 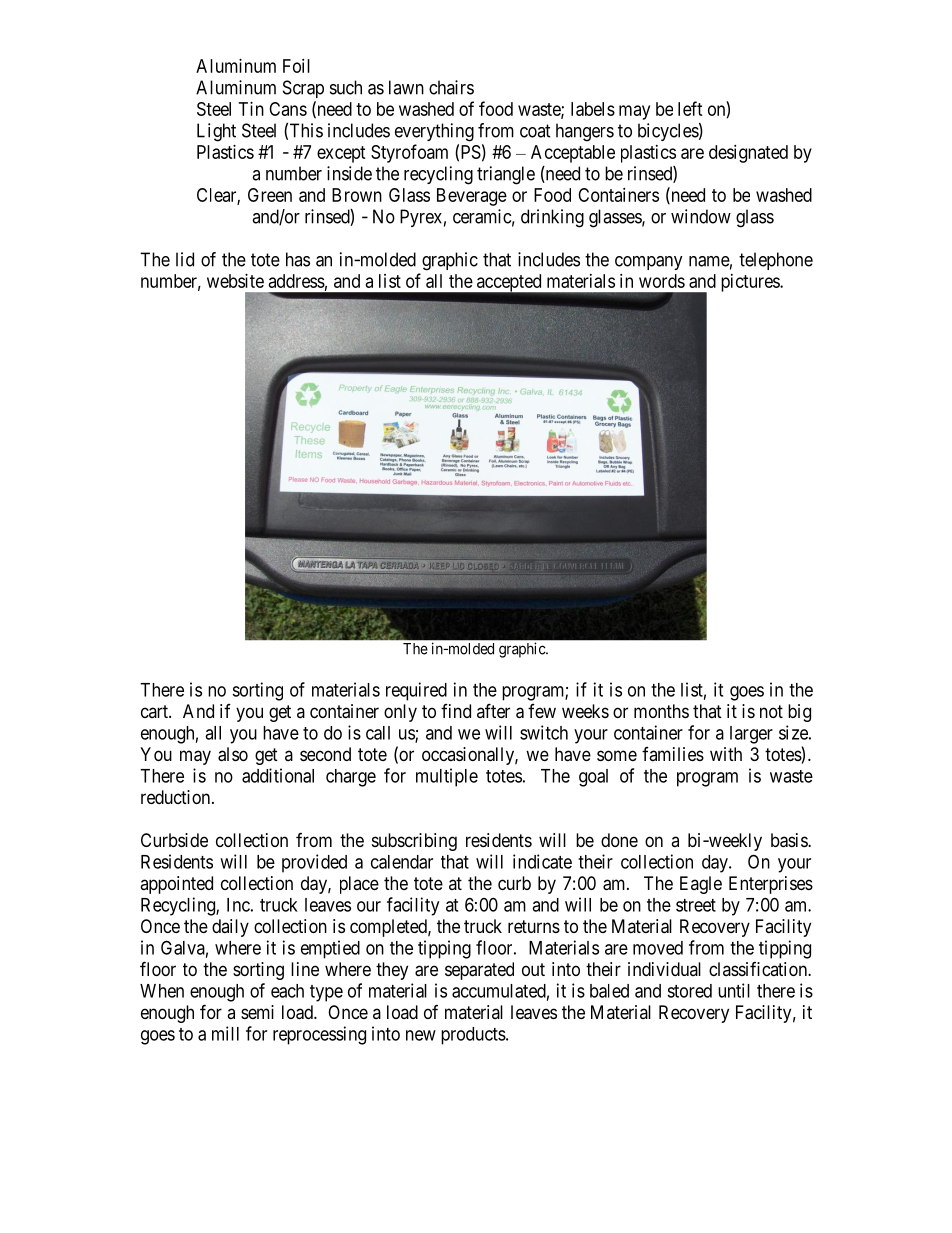 What do you see at coordinates (751, 283) in the screenshot?
I see `pictures` at bounding box center [751, 283].
